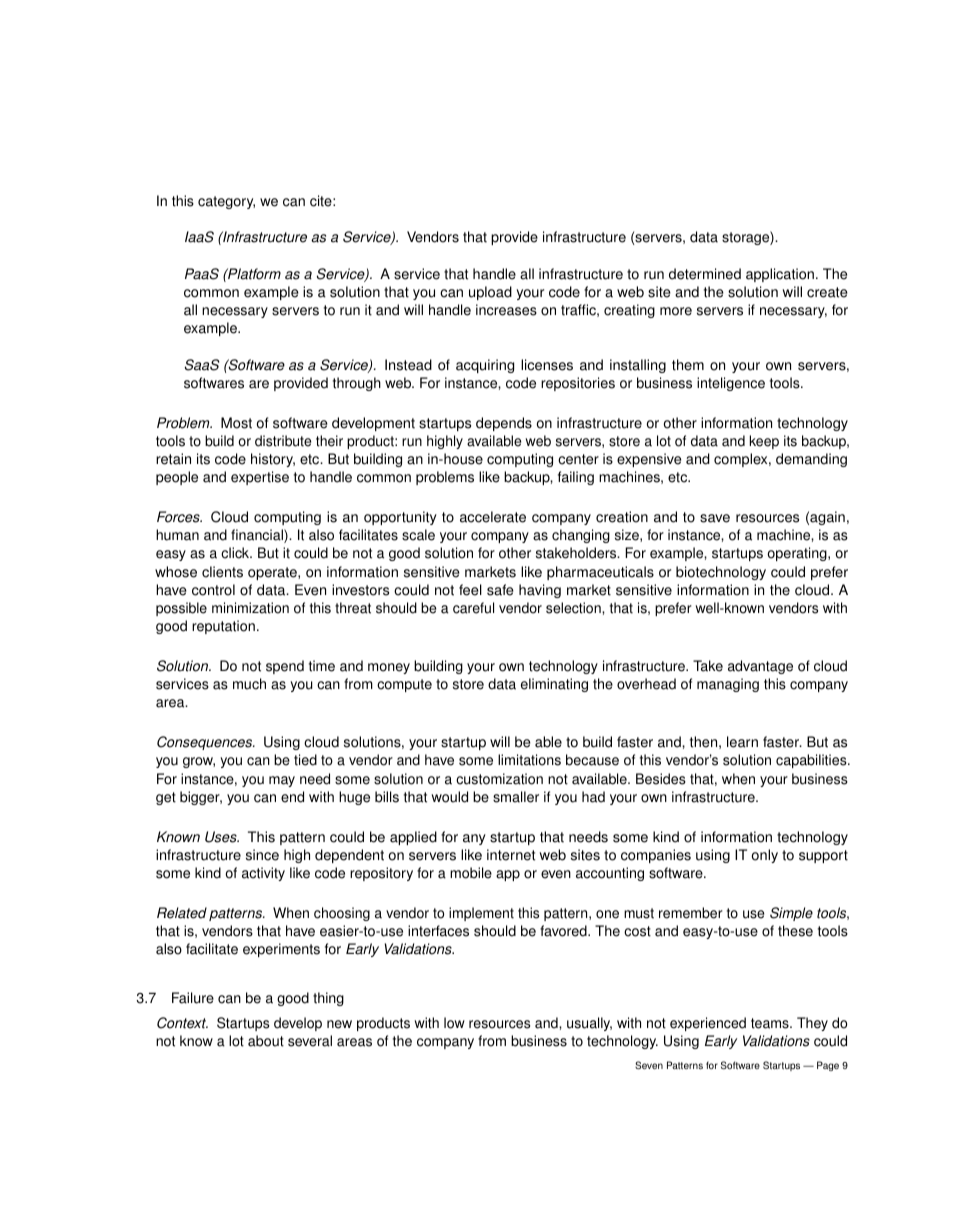  What do you see at coordinates (764, 442) in the screenshot?
I see `keep` at bounding box center [764, 442].
